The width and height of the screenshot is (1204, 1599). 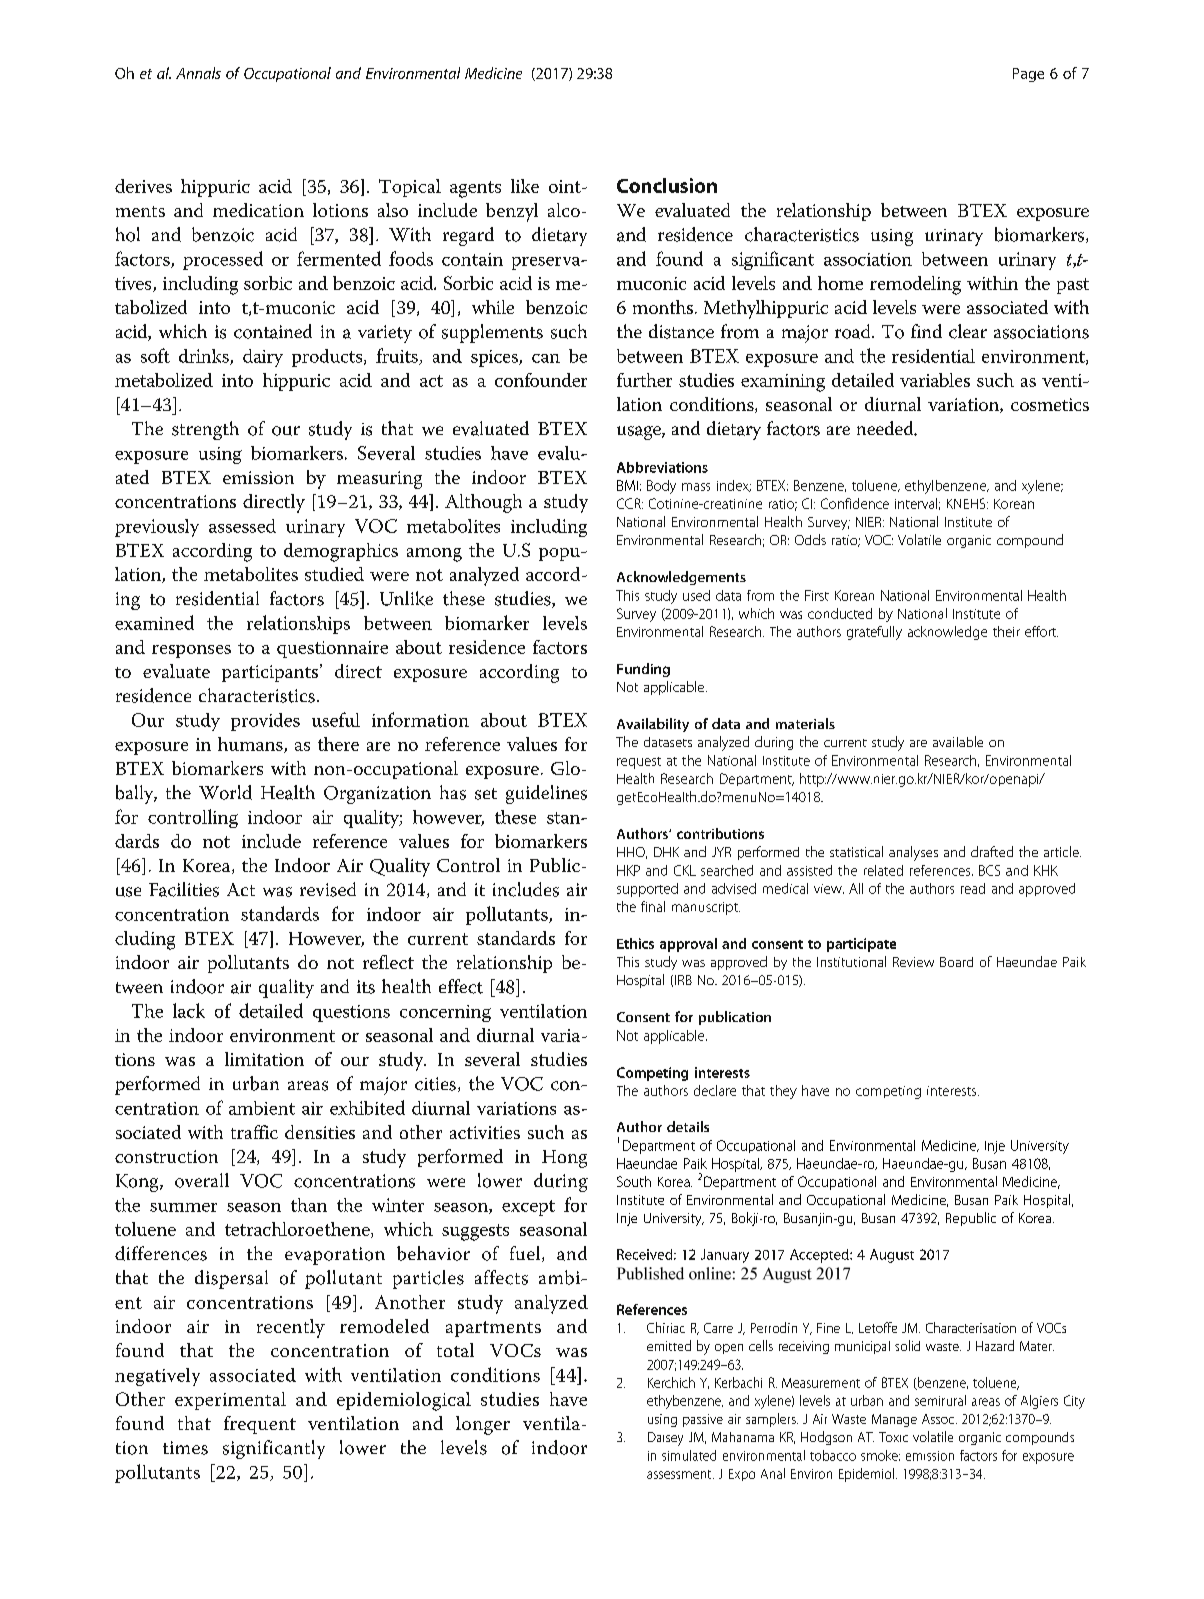 What do you see at coordinates (260, 1425) in the screenshot?
I see `frequent` at bounding box center [260, 1425].
